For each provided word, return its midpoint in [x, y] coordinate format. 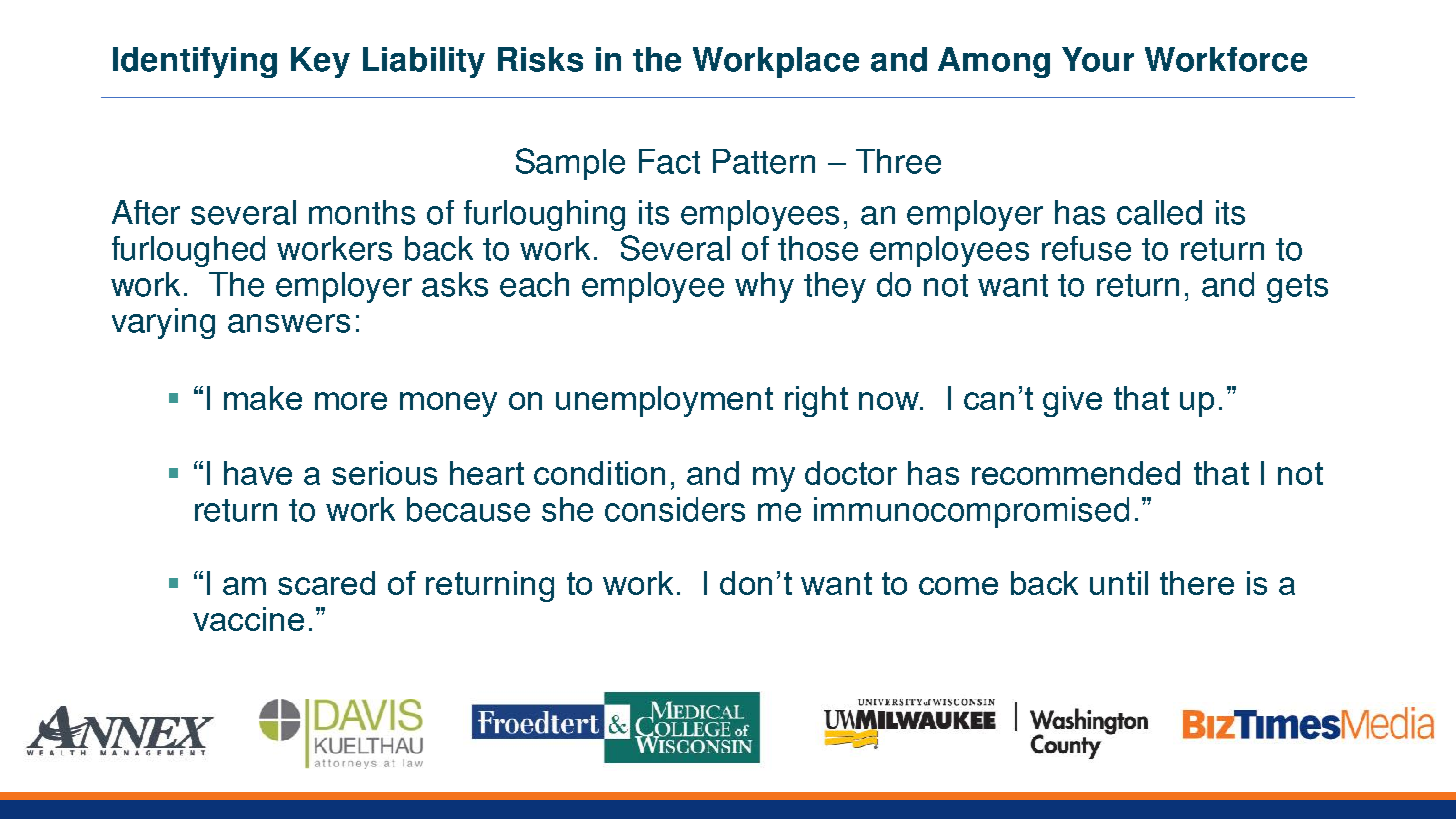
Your [1098, 59]
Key [320, 62]
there [1197, 583]
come [958, 586]
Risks [540, 59]
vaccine [248, 619]
